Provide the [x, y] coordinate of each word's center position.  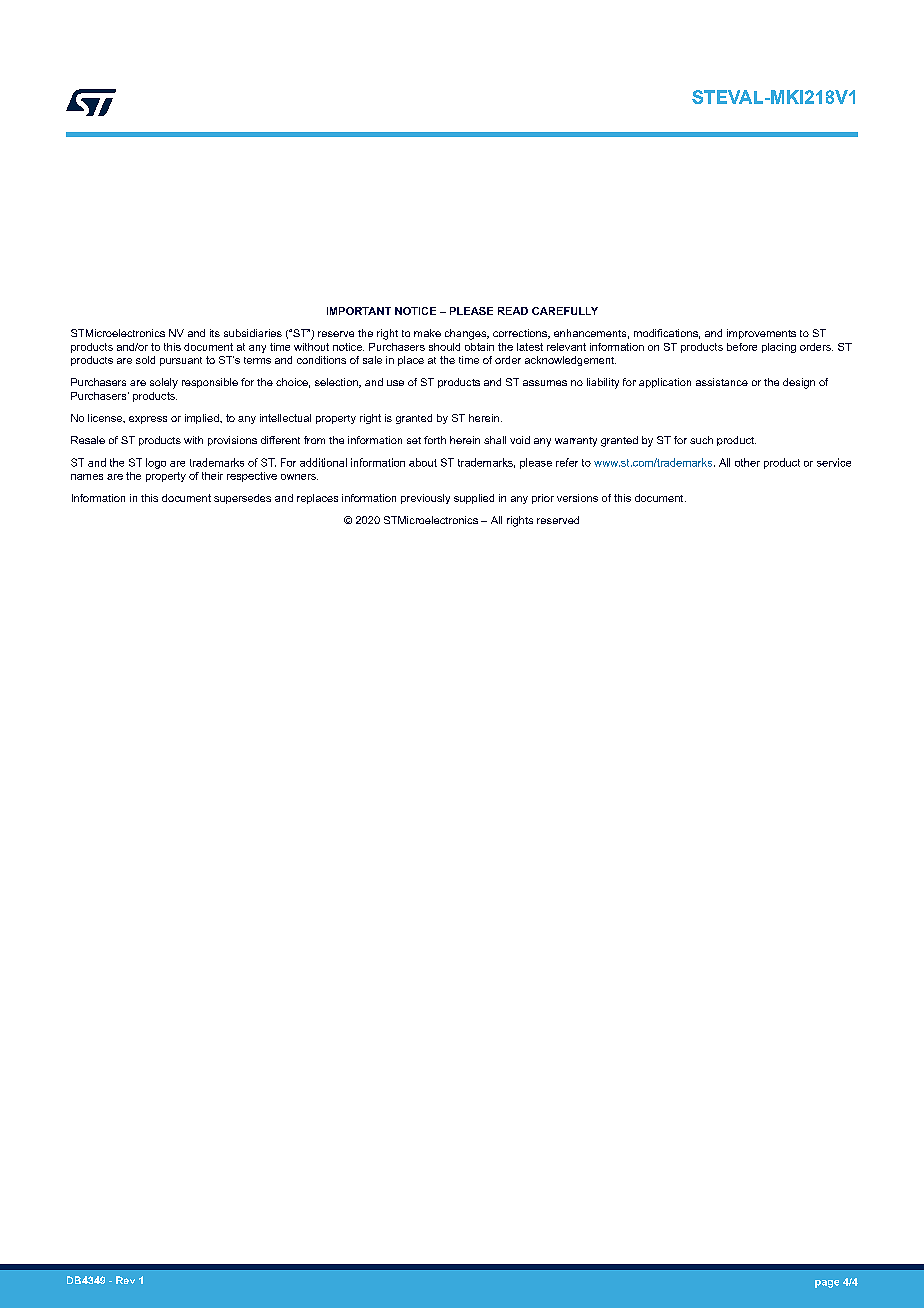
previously [425, 499]
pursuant [181, 361]
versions [577, 498]
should [444, 347]
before [742, 347]
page [827, 1284]
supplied [474, 499]
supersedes [242, 499]
